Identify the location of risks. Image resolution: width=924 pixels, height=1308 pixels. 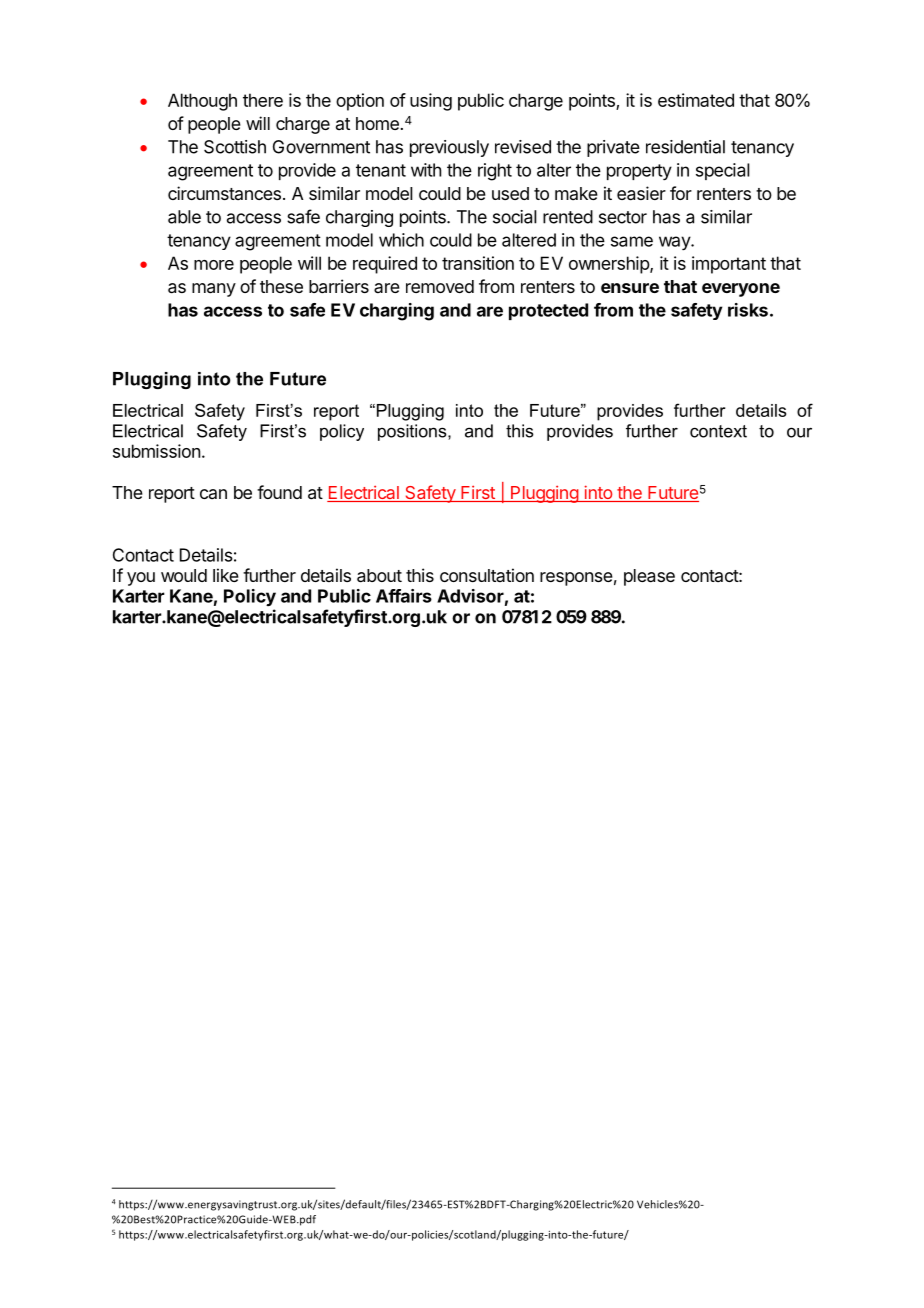
(748, 310).
